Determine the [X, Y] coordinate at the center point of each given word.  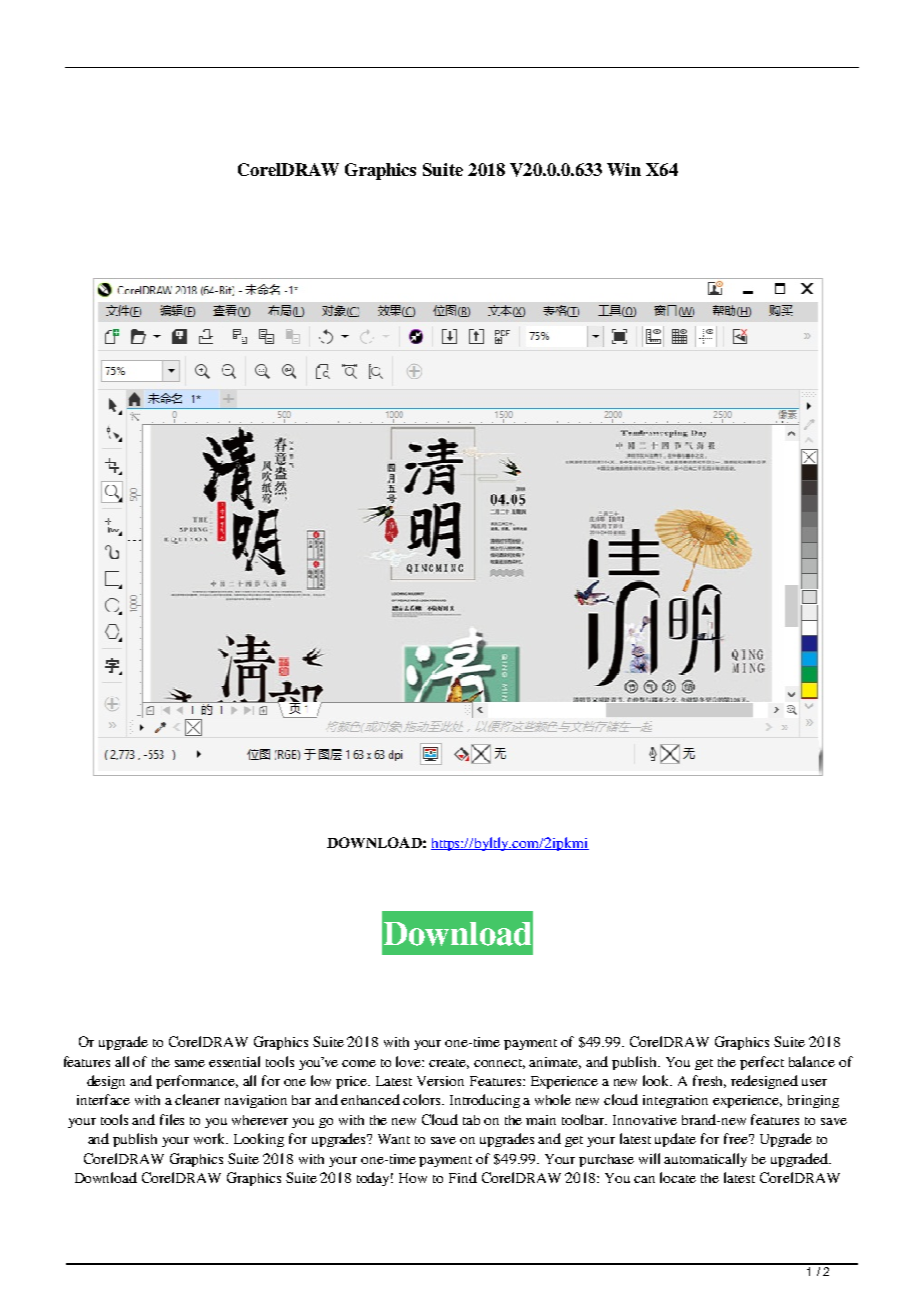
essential [234, 1061]
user [814, 1082]
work [211, 1138]
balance [812, 1061]
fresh [709, 1081]
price [353, 1082]
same [190, 1063]
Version [440, 1081]
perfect [762, 1063]
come [359, 1063]
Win [624, 169]
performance [197, 1082]
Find [463, 1177]
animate [555, 1063]
